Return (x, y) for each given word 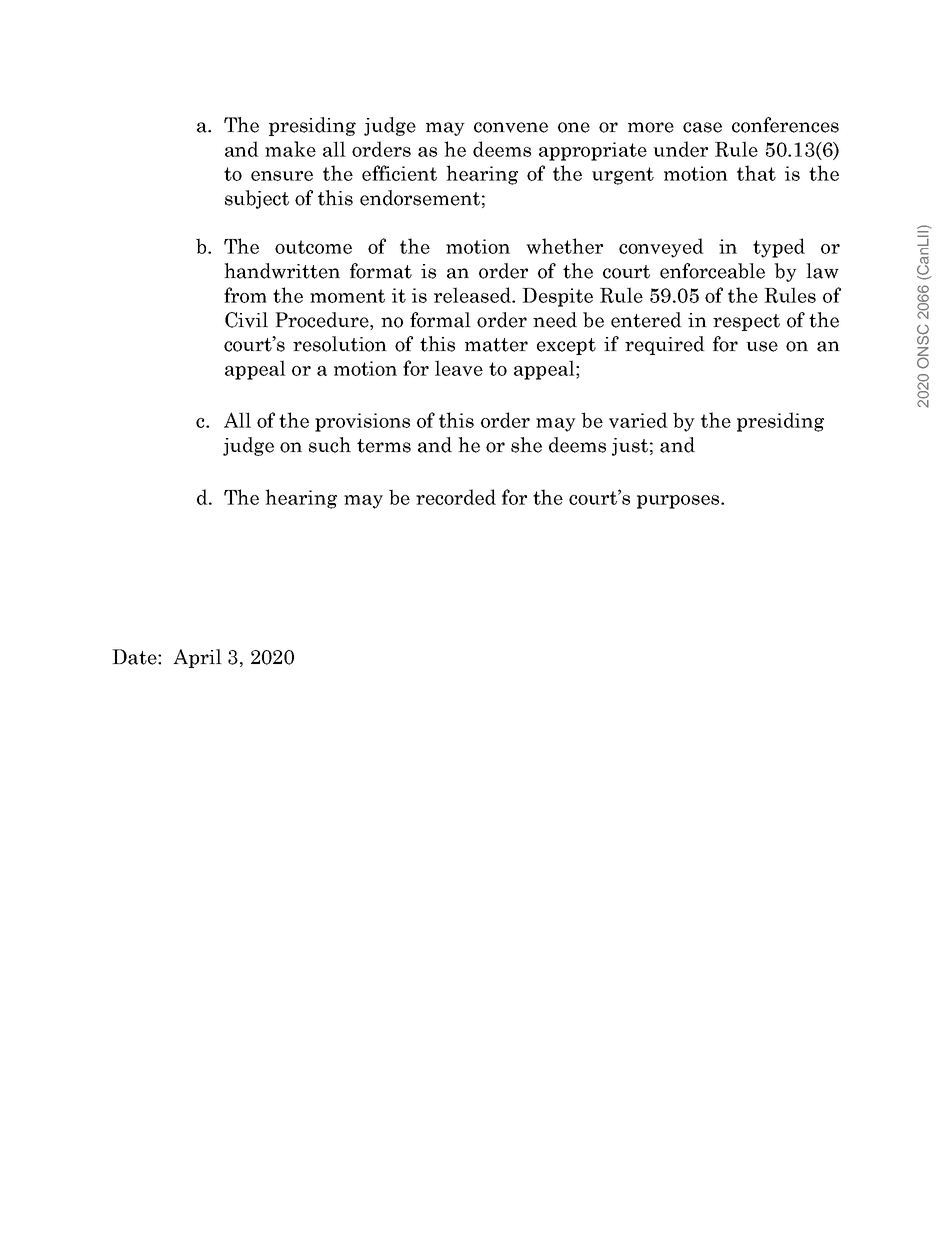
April (197, 658)
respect (746, 322)
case (702, 127)
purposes (679, 502)
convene (511, 127)
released (473, 295)
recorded (456, 497)
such (330, 445)
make (290, 149)
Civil (246, 320)
